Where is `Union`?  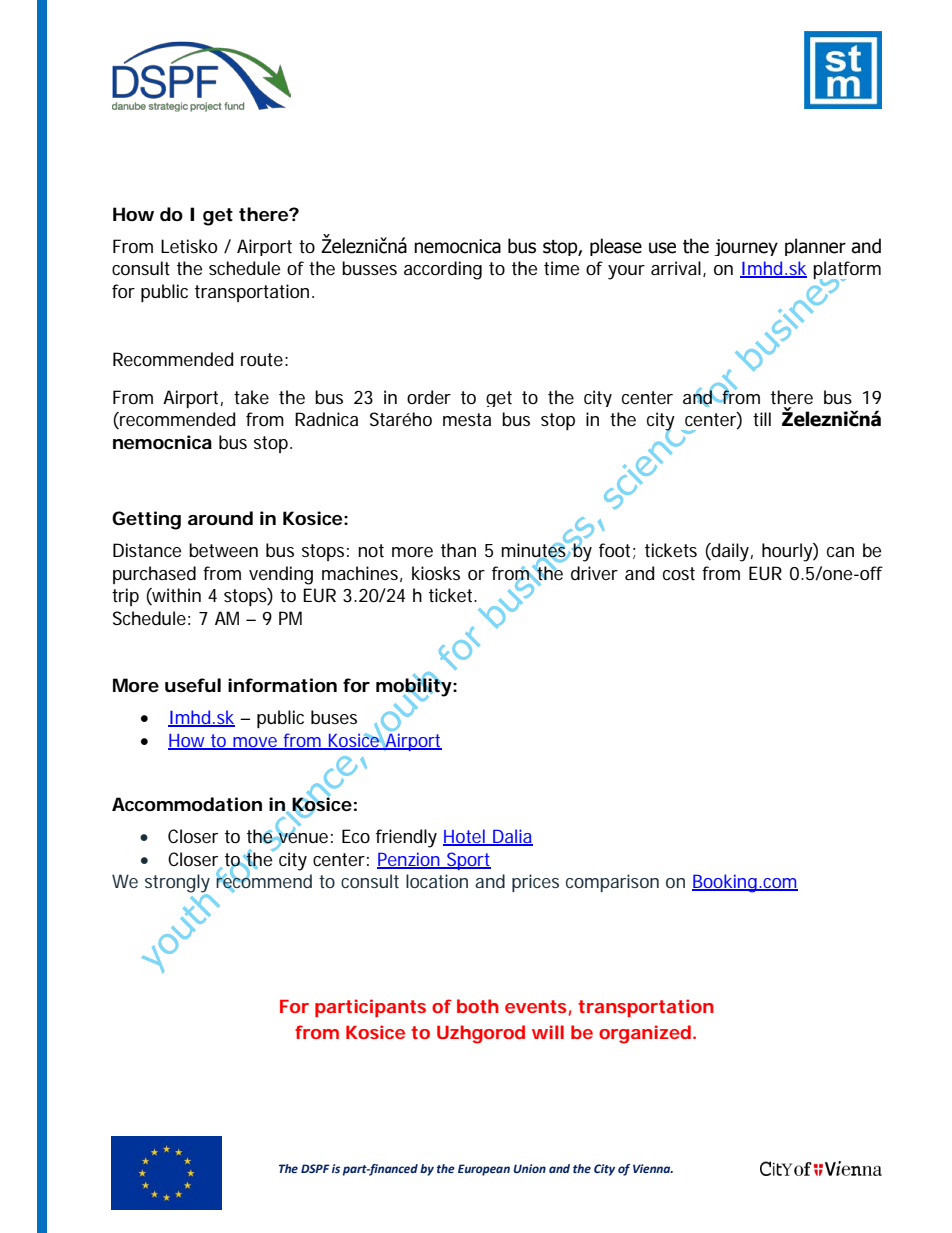 Union is located at coordinates (529, 1168).
